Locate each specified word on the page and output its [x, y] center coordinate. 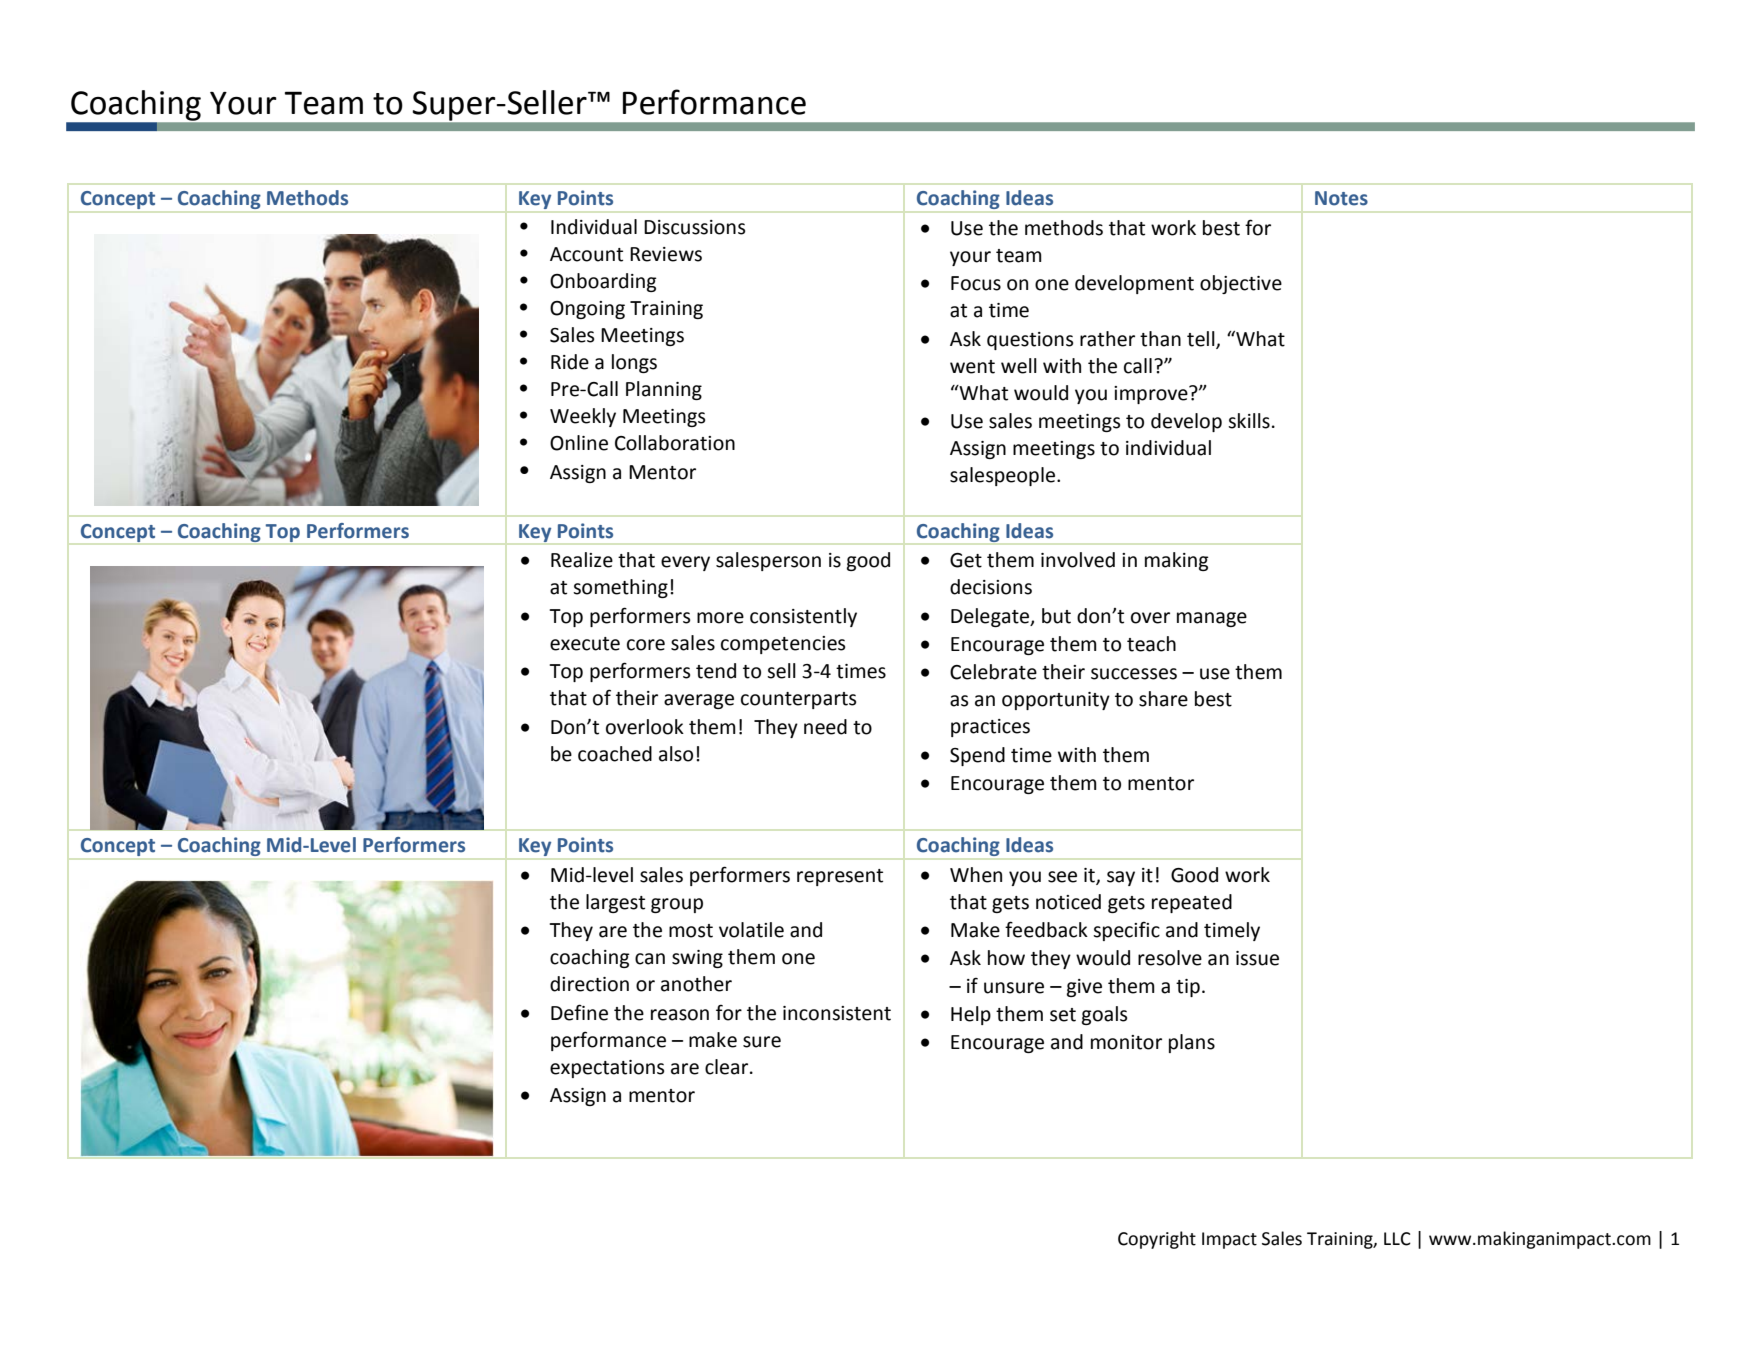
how [1006, 958]
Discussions [694, 227]
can [650, 959]
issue [1257, 958]
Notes [1341, 198]
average [699, 701]
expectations [607, 1069]
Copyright [1157, 1240]
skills [1249, 421]
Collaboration [675, 443]
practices [990, 728]
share [1163, 699]
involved [1078, 560]
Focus [976, 283]
